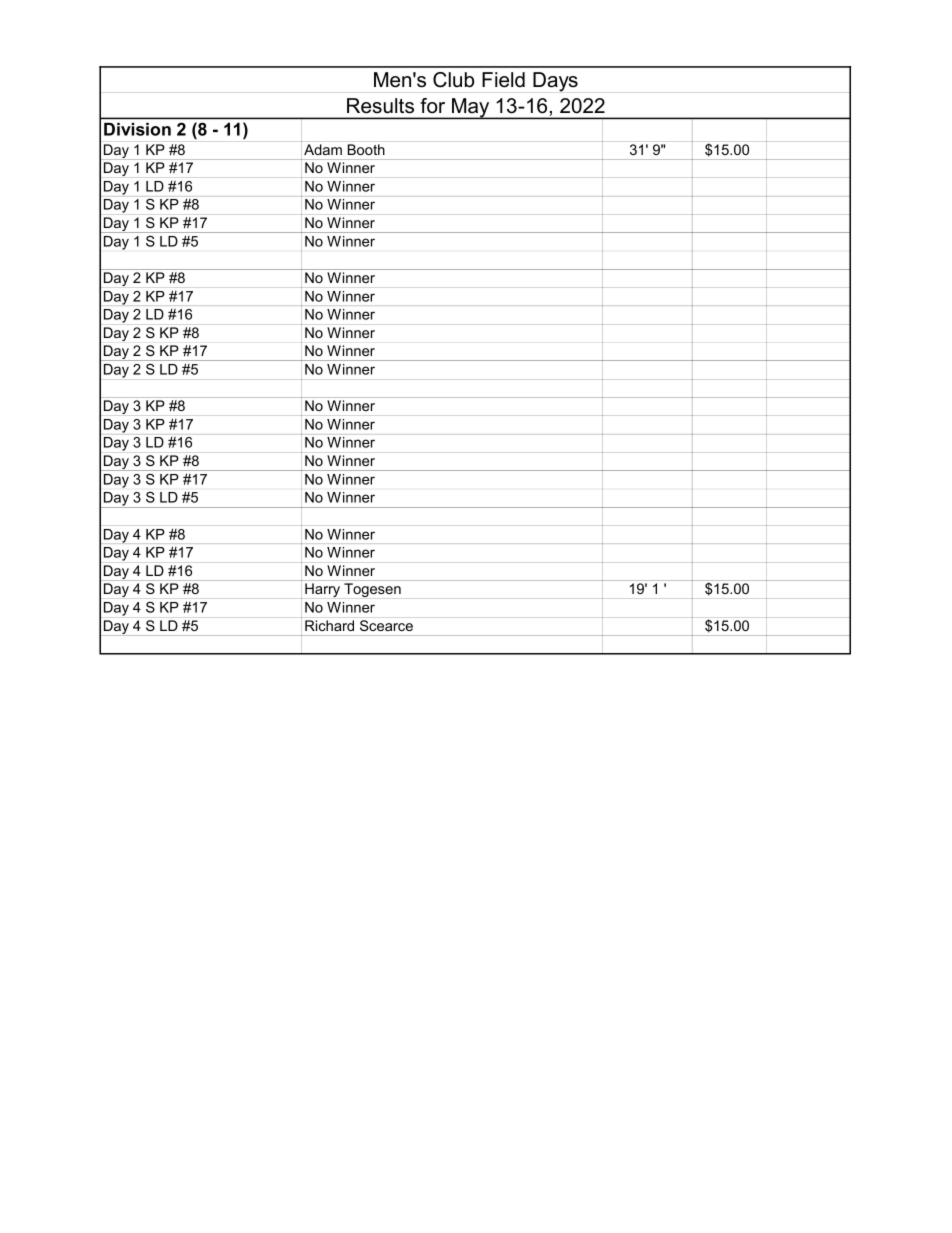 The height and width of the screenshot is (1233, 952). I want to click on Booth, so click(366, 149).
